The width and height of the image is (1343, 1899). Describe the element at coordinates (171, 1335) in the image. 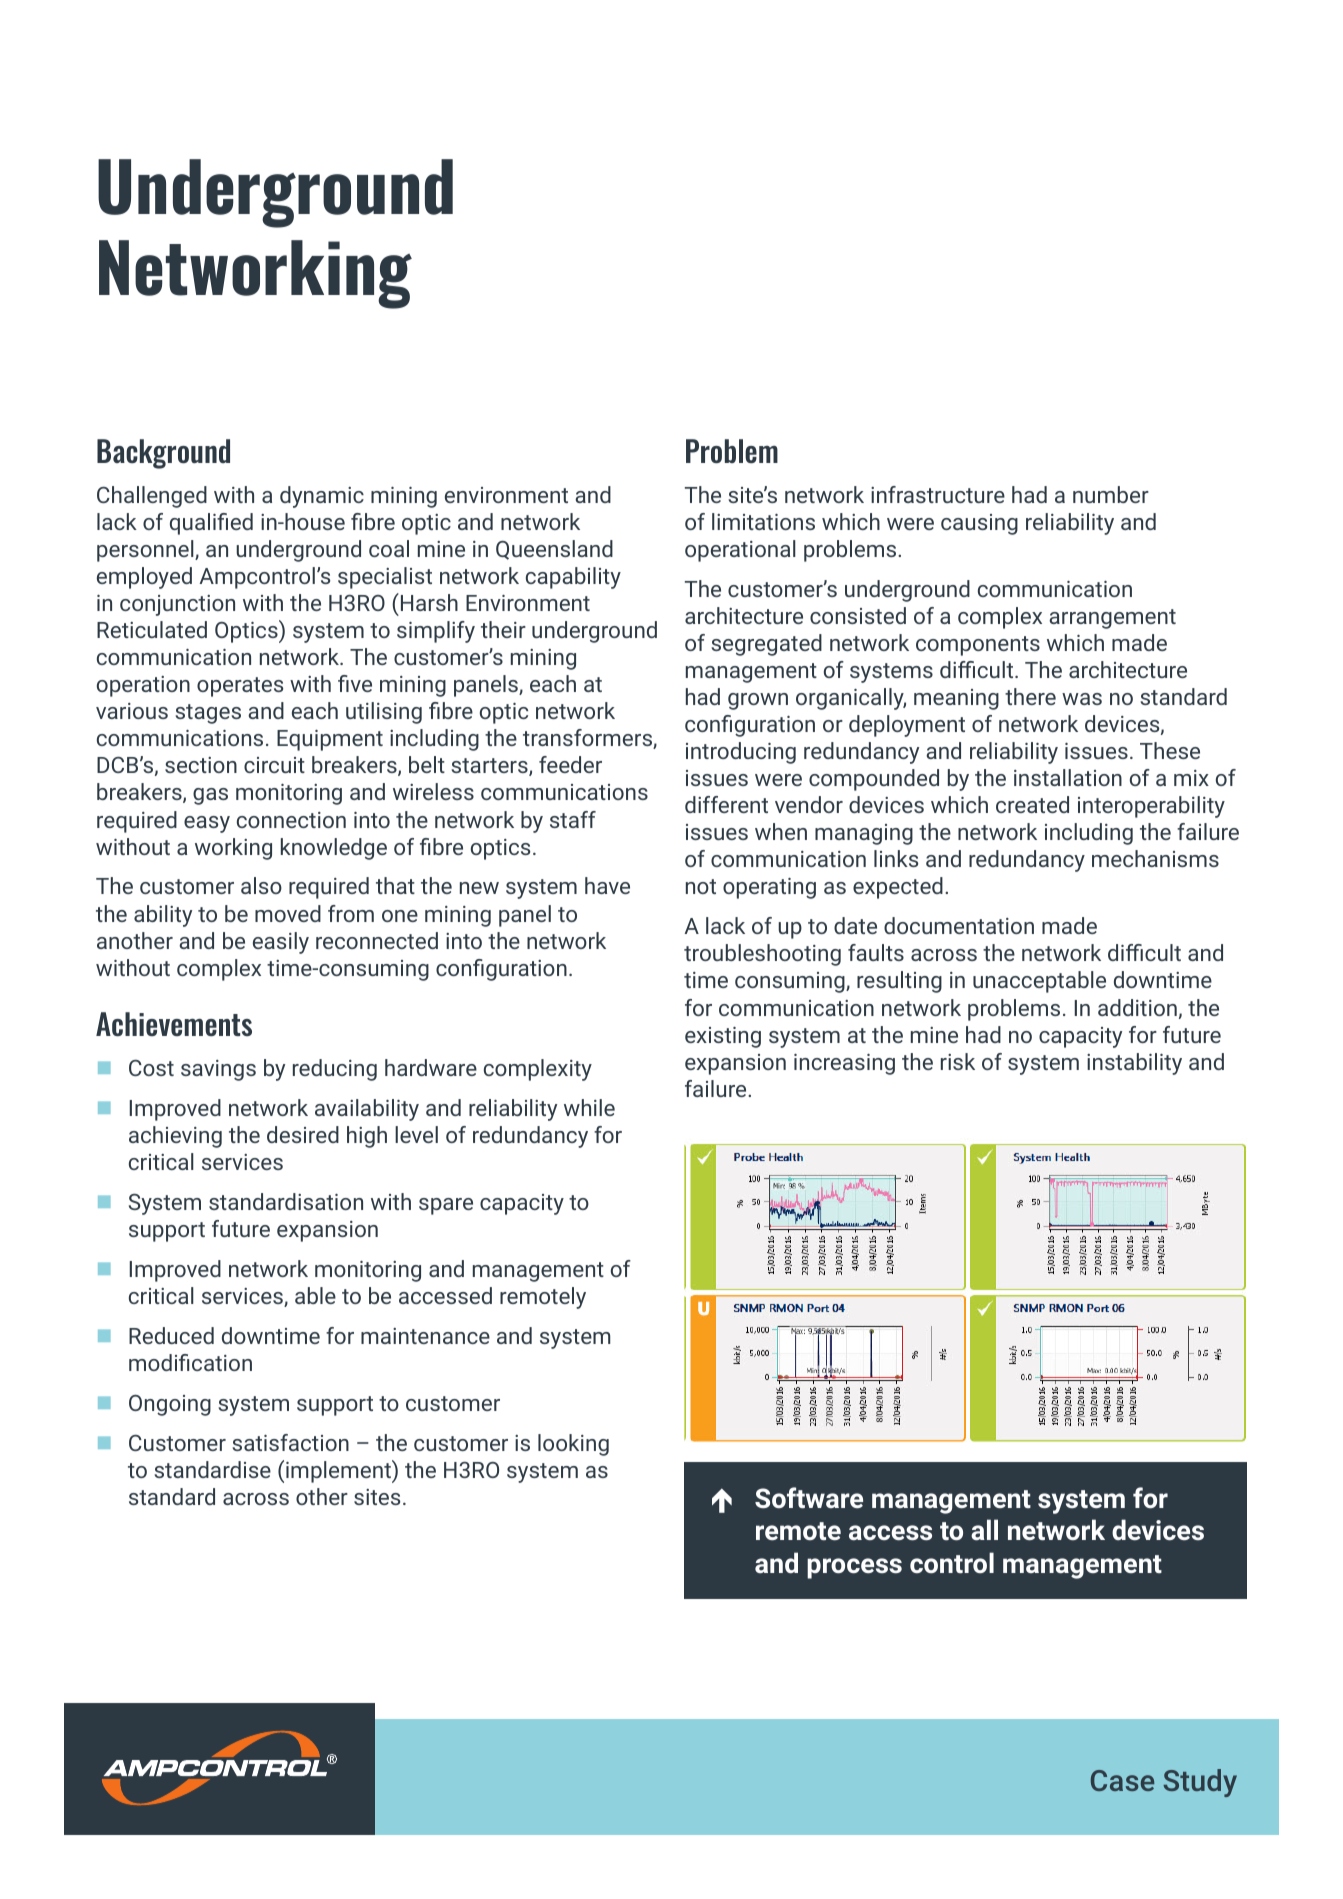

I see `Reduced` at that location.
